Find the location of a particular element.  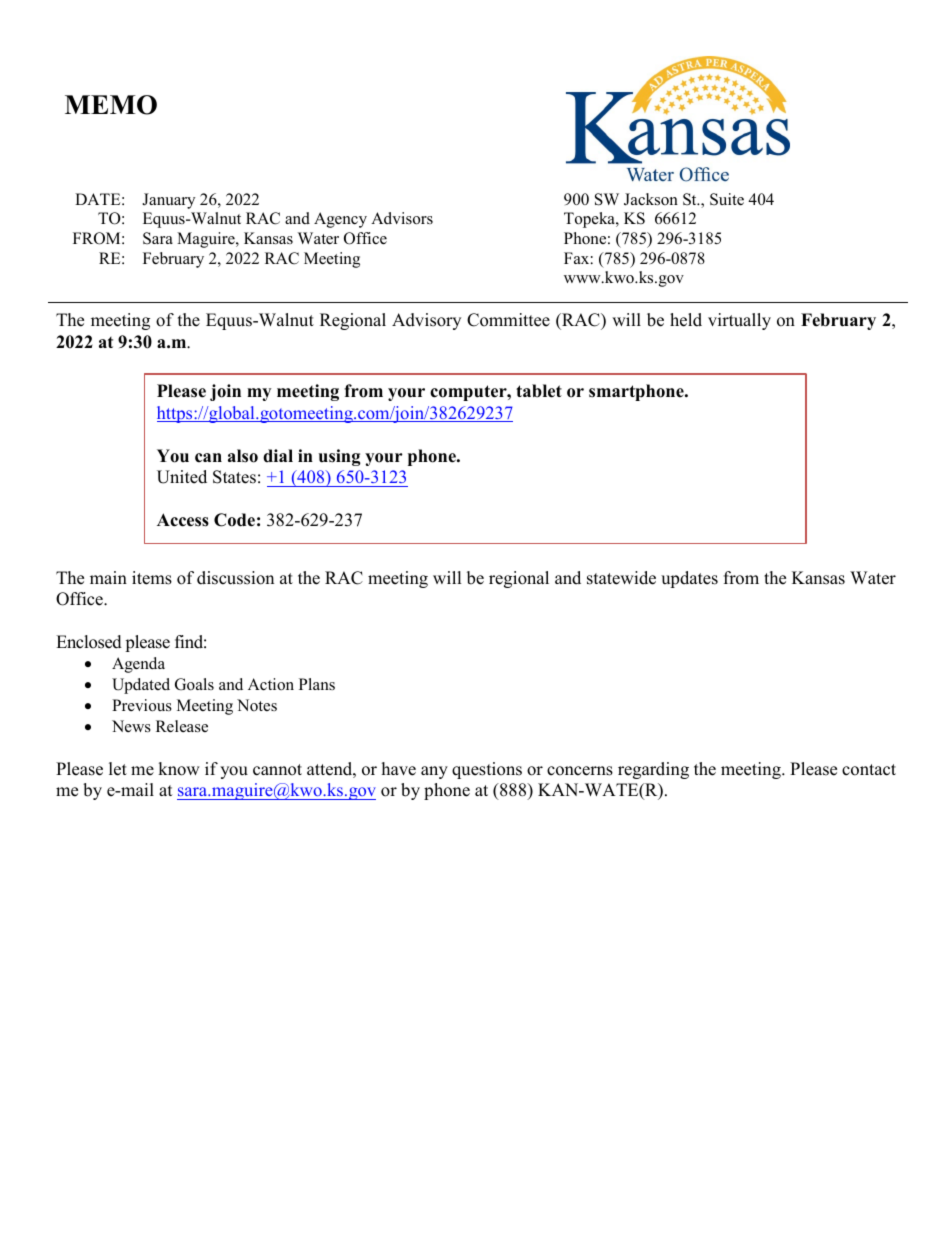

held is located at coordinates (686, 320).
